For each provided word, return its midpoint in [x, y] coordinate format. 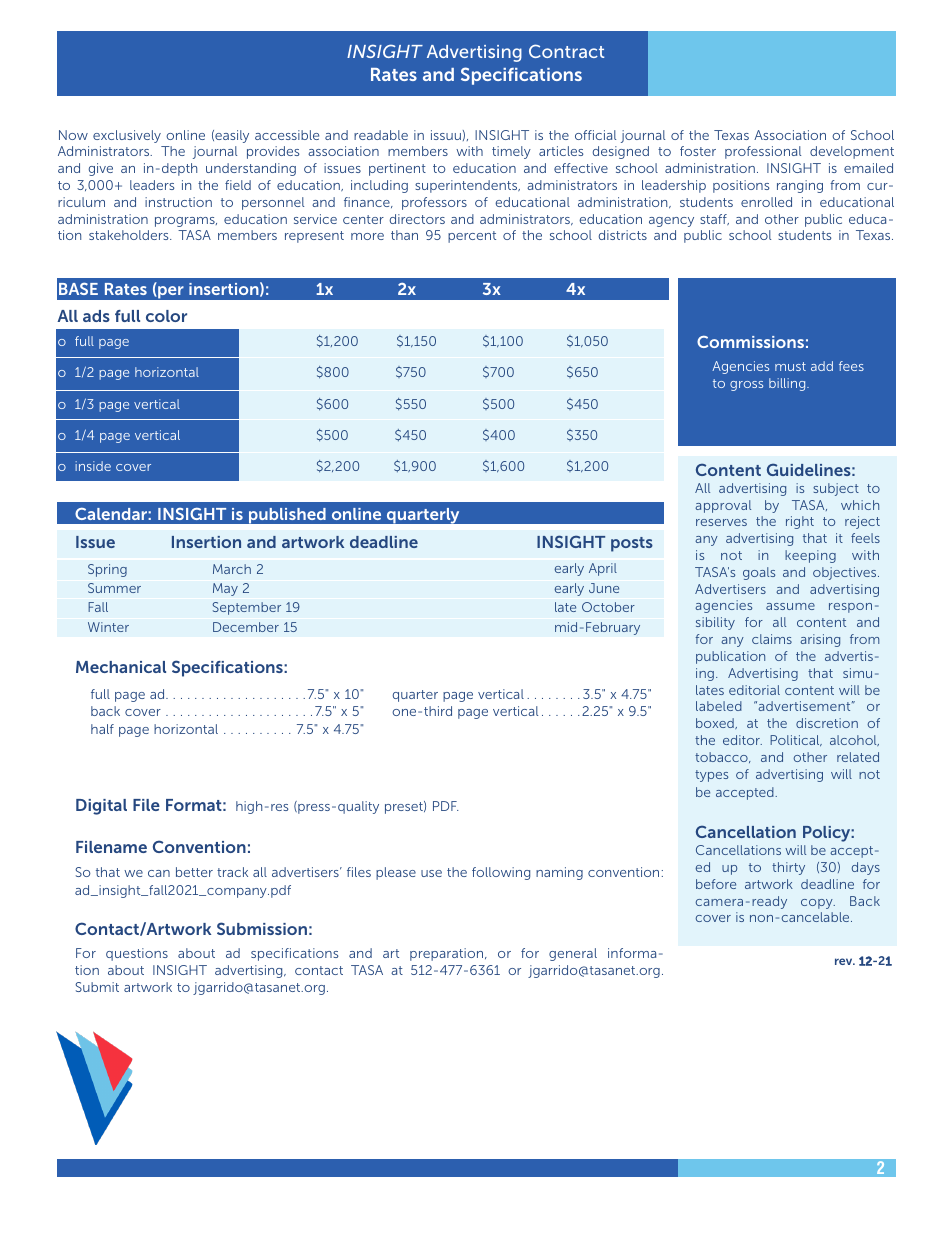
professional [763, 152]
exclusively [127, 136]
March [232, 569]
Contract [566, 51]
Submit [97, 987]
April [603, 569]
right [800, 522]
